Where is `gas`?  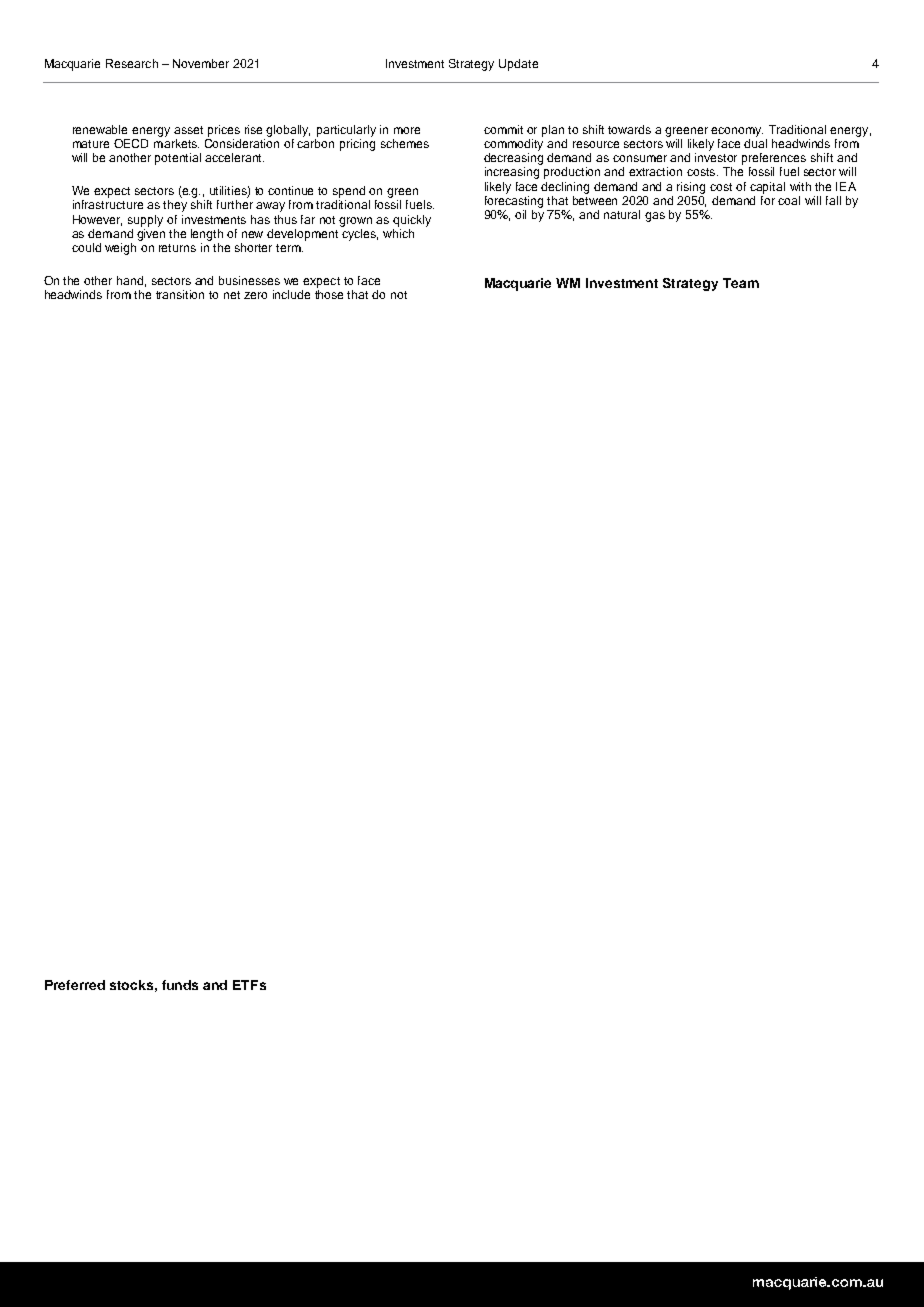
gas is located at coordinates (655, 217).
